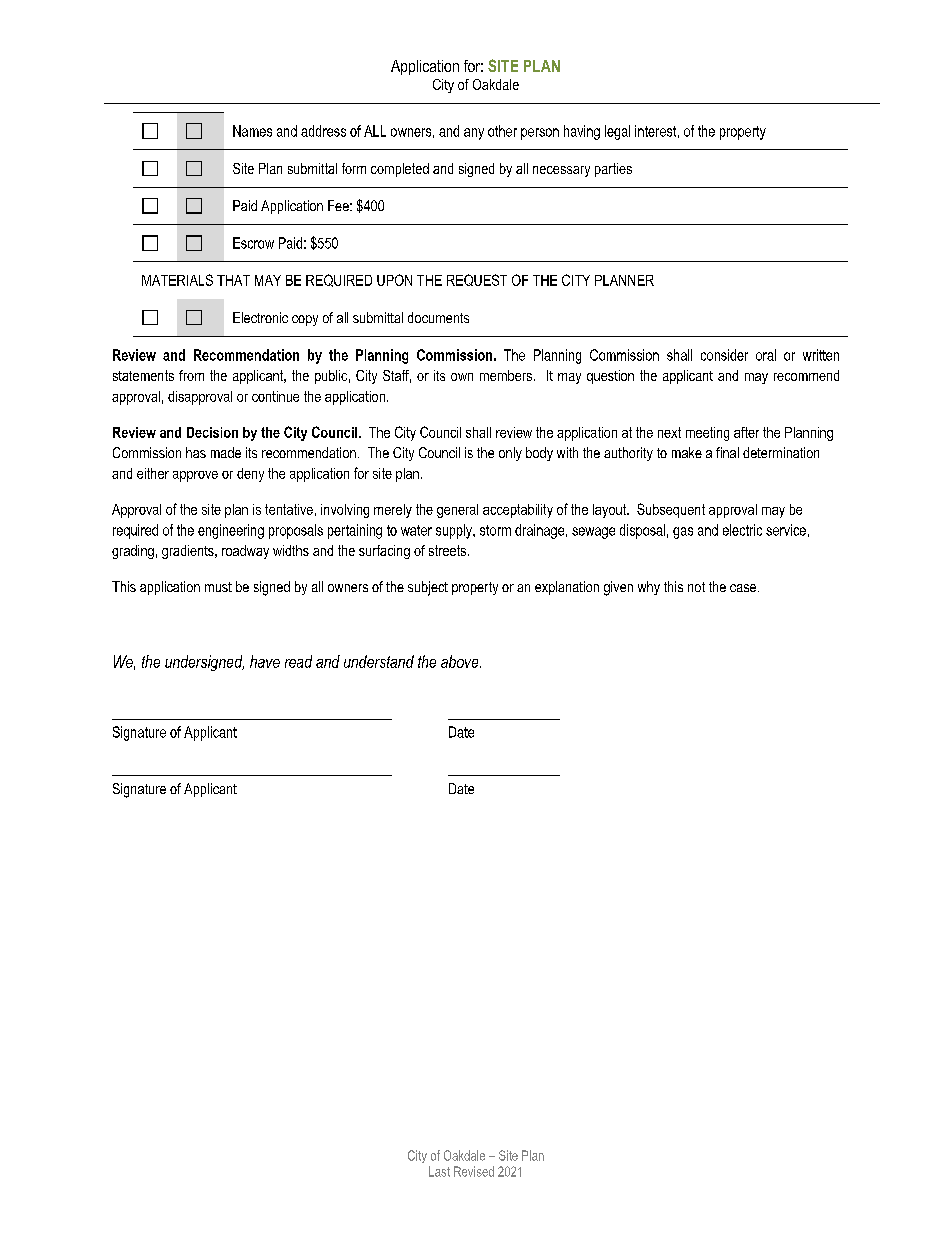  Describe the element at coordinates (252, 131) in the page. I see `Names` at that location.
